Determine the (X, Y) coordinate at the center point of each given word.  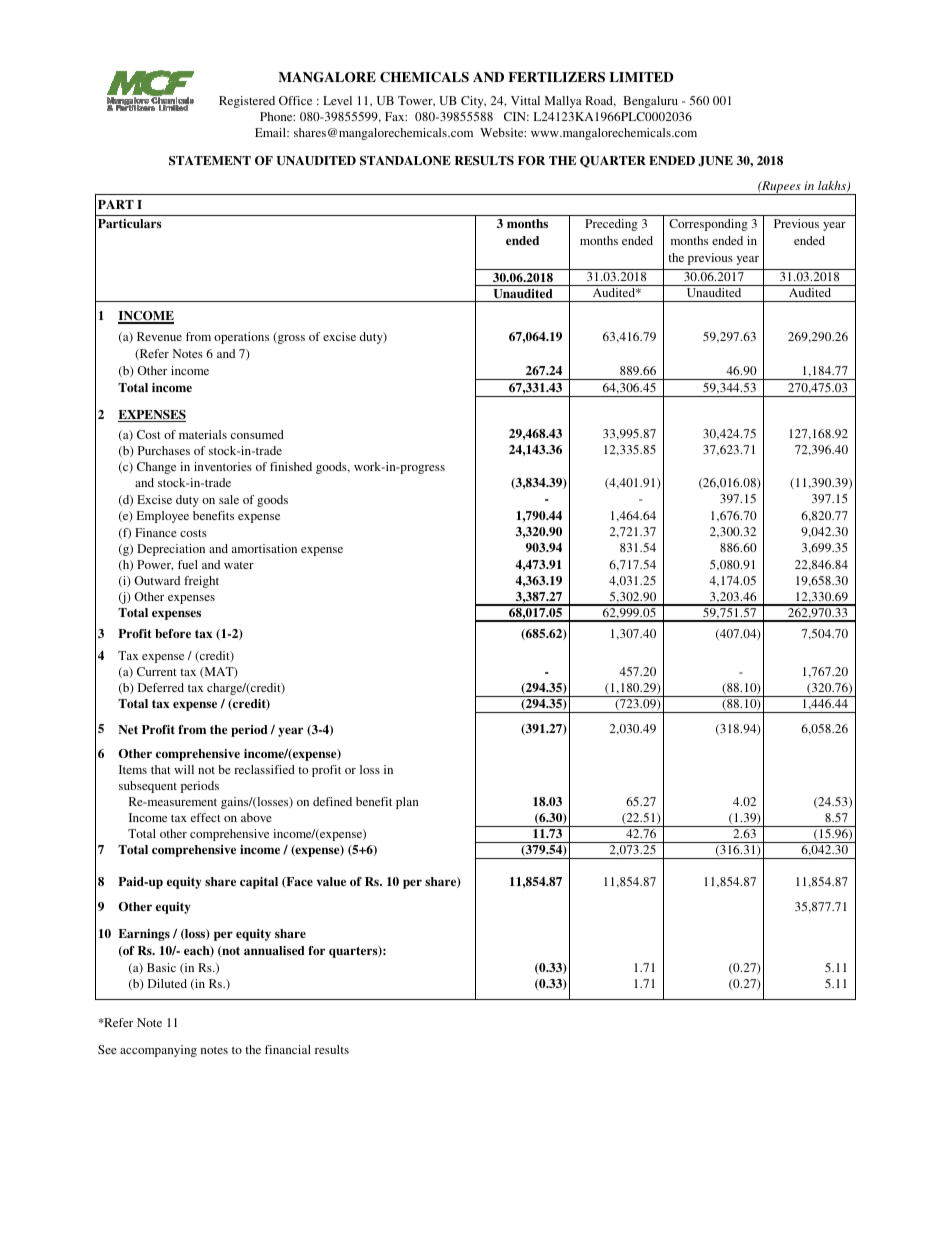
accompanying (158, 1051)
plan (407, 803)
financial (288, 1049)
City (473, 102)
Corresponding (708, 225)
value (331, 881)
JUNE (715, 161)
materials (203, 434)
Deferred (161, 687)
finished (291, 466)
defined (332, 801)
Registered (247, 102)
